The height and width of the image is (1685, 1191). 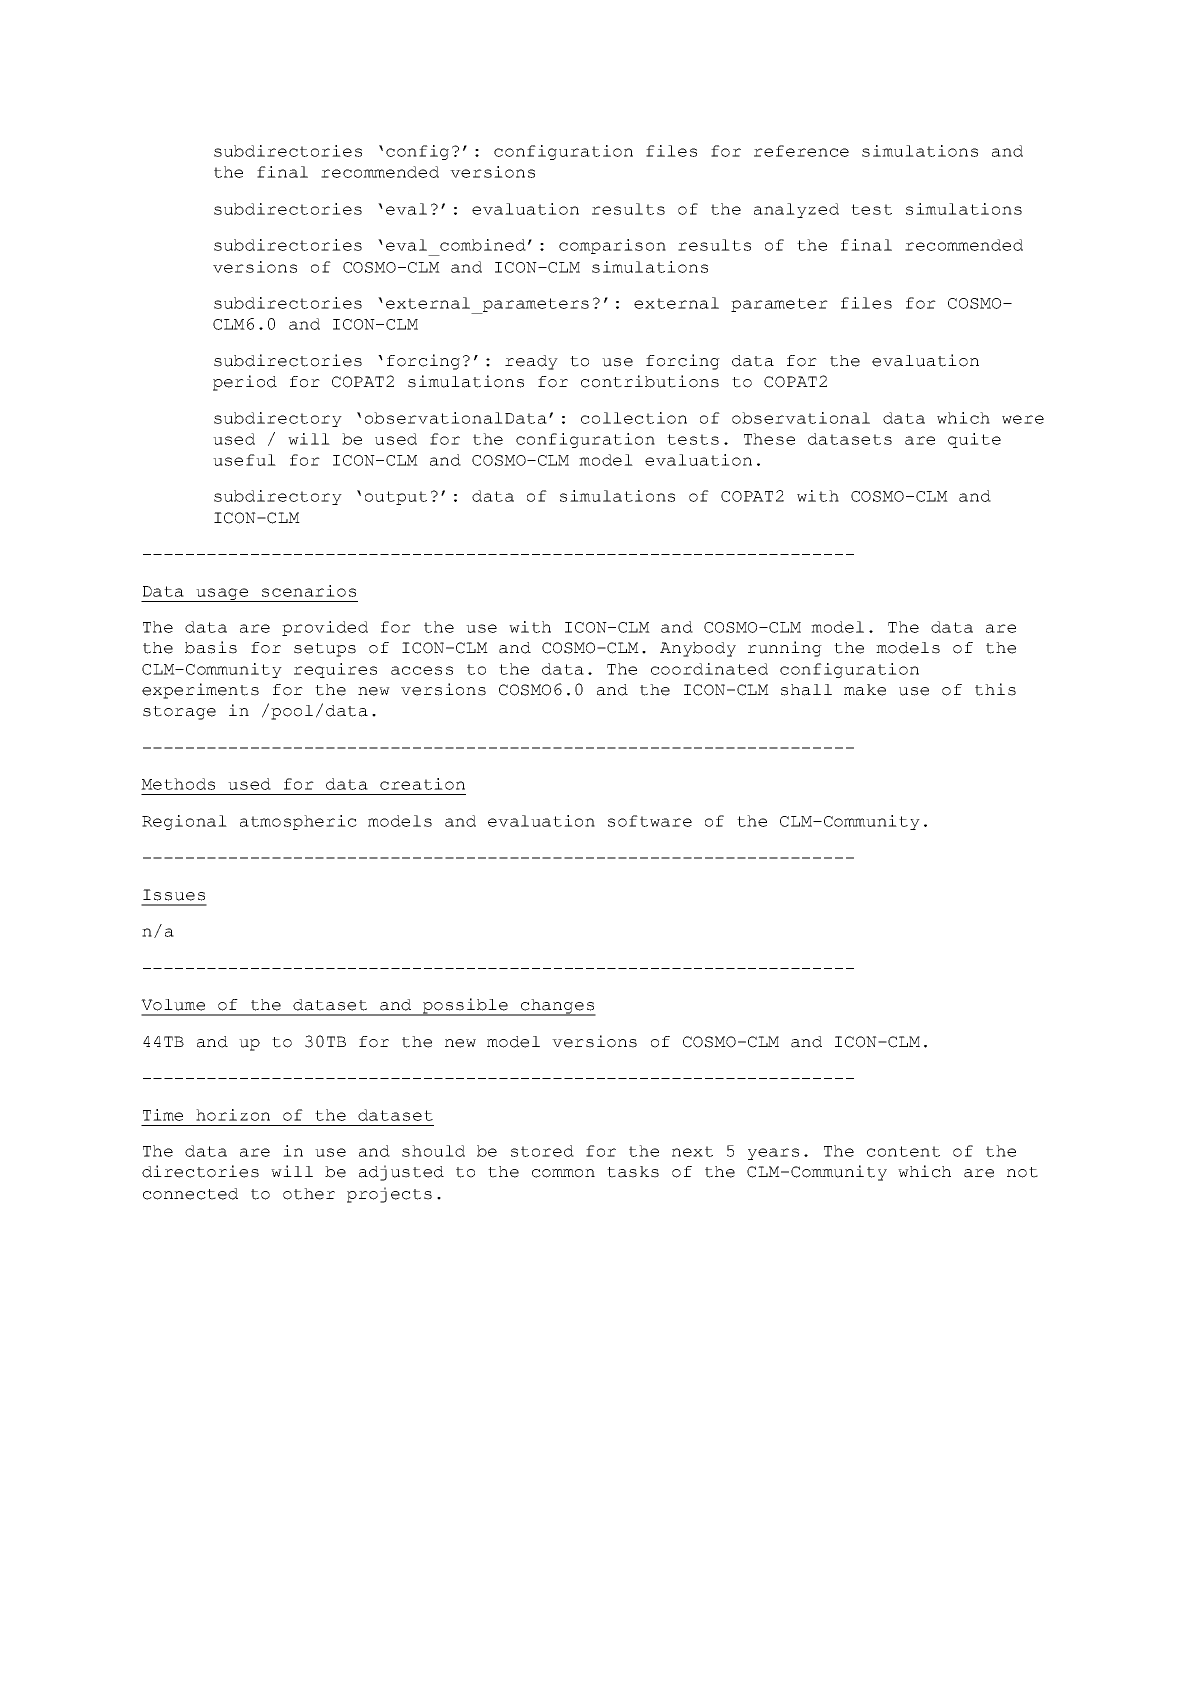 What do you see at coordinates (309, 1194) in the image?
I see `other` at bounding box center [309, 1194].
